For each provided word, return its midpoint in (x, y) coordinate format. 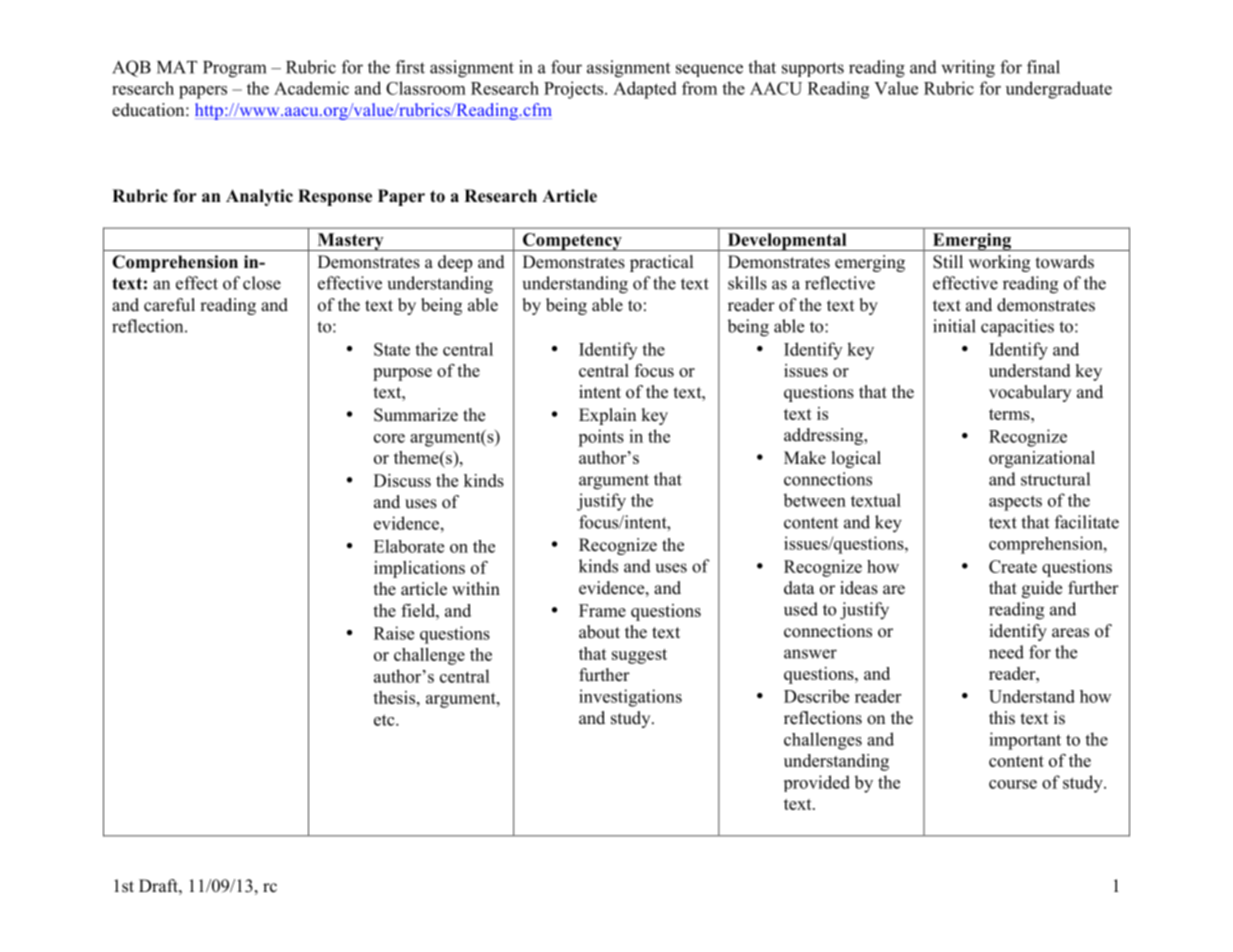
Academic (311, 88)
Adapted (645, 90)
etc (385, 720)
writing (968, 69)
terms (1010, 414)
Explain (607, 416)
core (389, 438)
